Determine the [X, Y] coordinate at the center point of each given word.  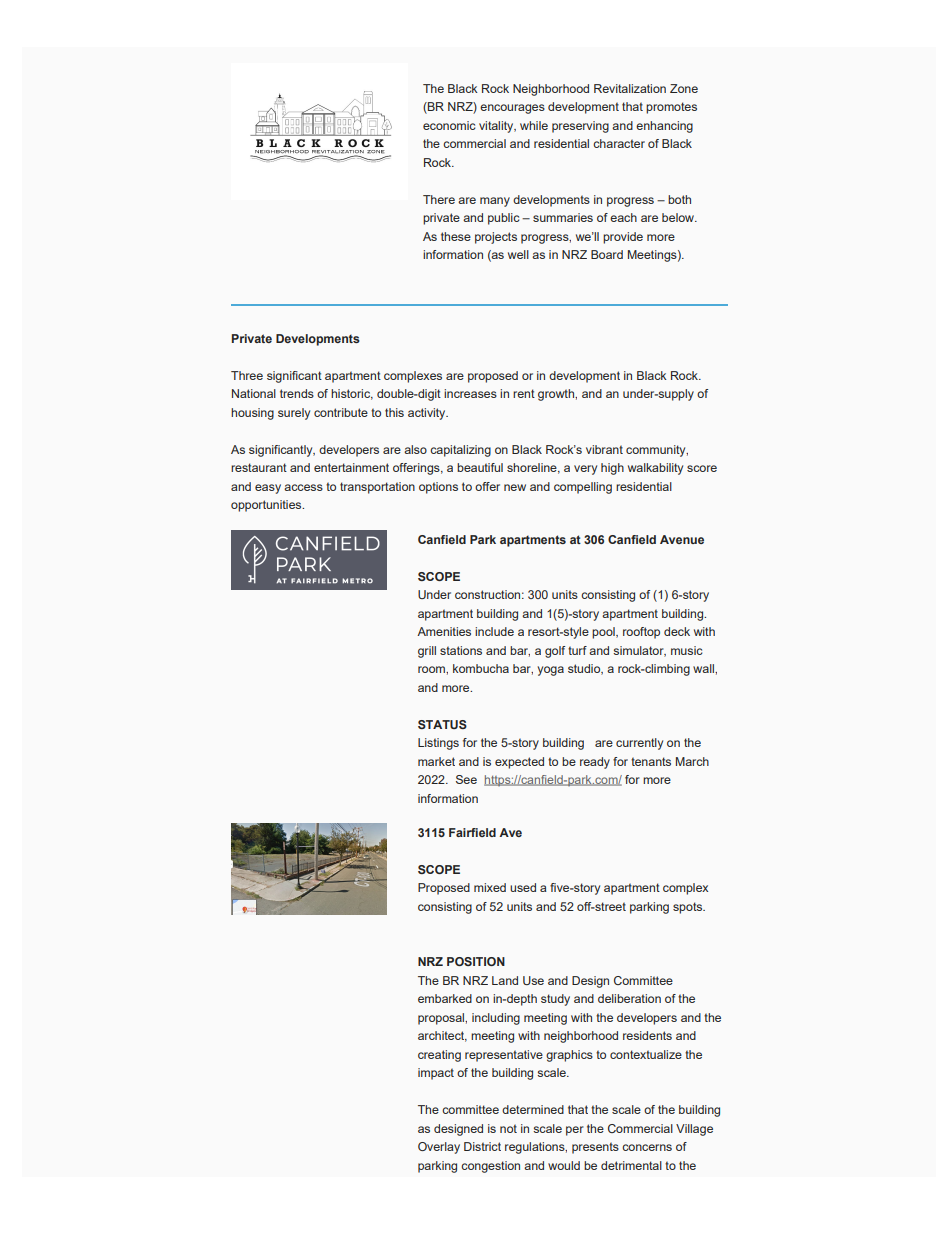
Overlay [439, 1148]
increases [470, 393]
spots [689, 908]
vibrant [604, 449]
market [436, 761]
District [482, 1146]
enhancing [664, 127]
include [494, 631]
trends [297, 393]
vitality [497, 127]
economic [449, 125]
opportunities [267, 506]
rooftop [641, 633]
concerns [647, 1147]
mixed [490, 887]
